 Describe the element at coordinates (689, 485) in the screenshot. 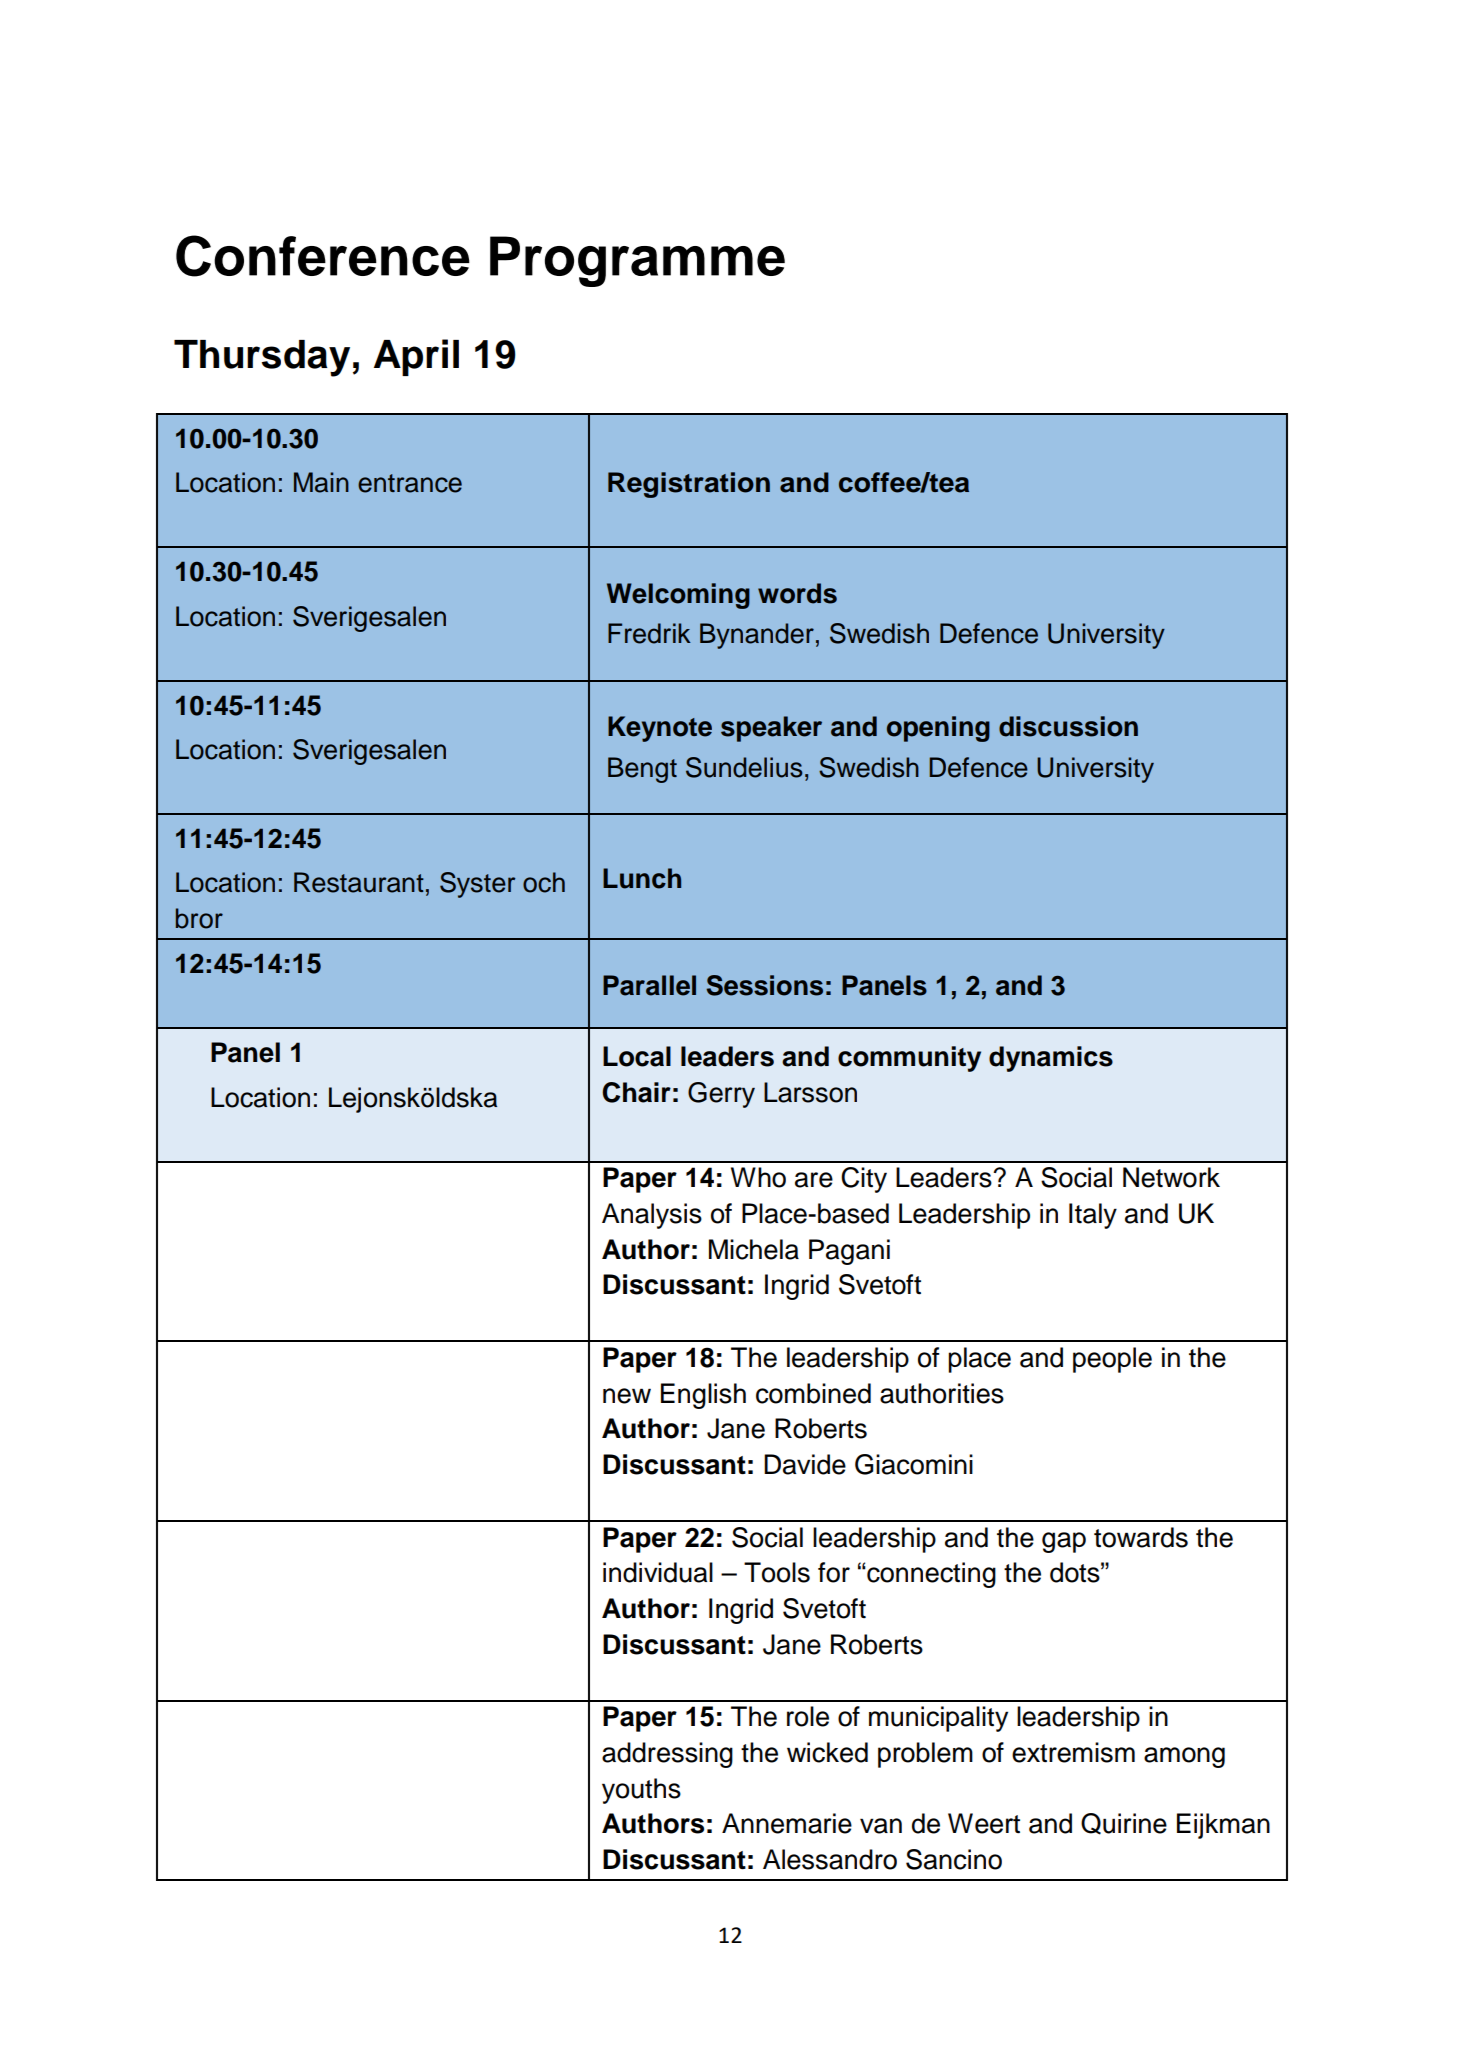

I see `Registration` at that location.
